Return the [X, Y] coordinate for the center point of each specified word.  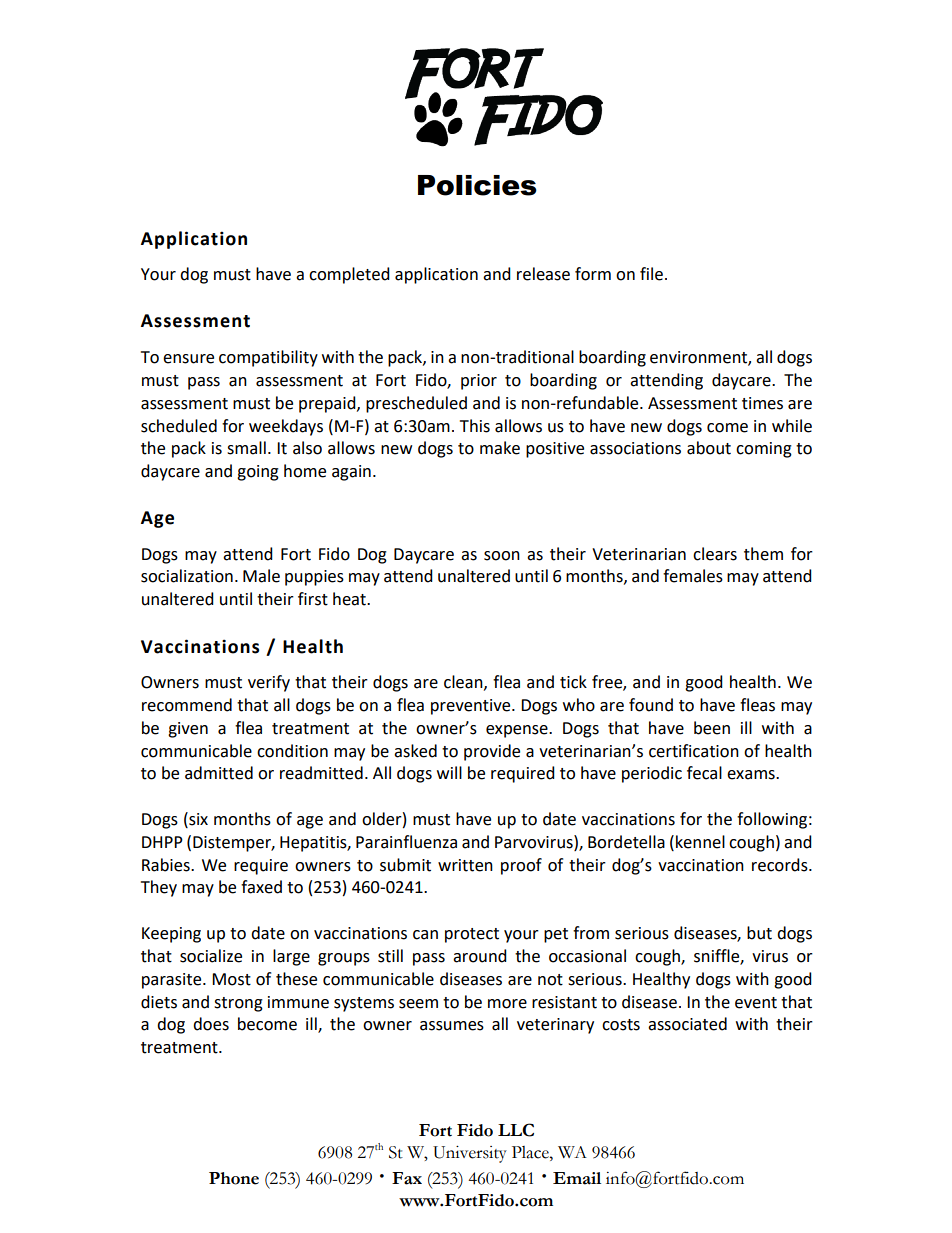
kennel [700, 842]
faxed [261, 887]
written [465, 865]
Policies [477, 185]
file [651, 274]
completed [349, 275]
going [258, 473]
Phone [234, 1178]
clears [715, 554]
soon [502, 556]
